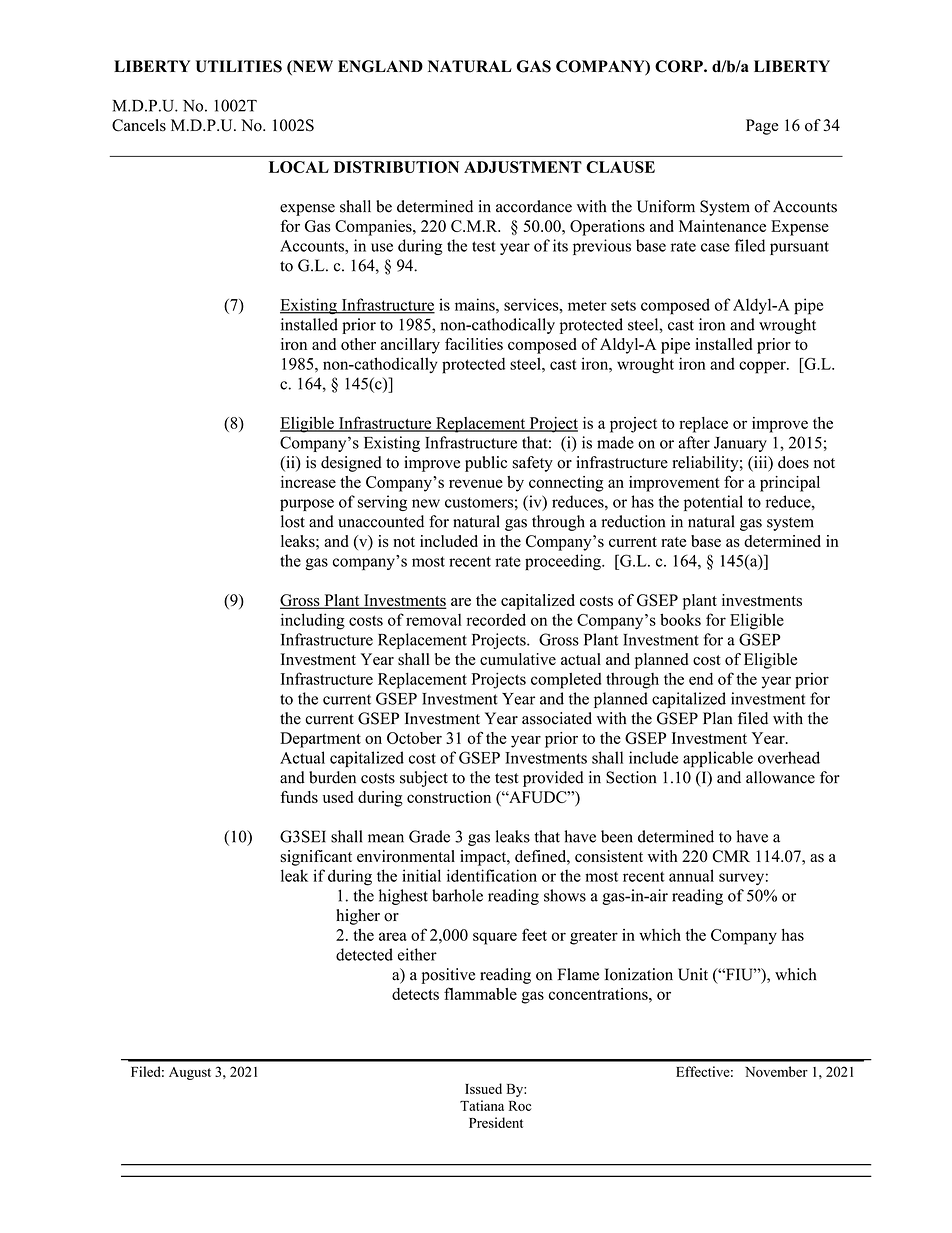 This image has width=952, height=1233. Describe the element at coordinates (190, 1073) in the image. I see `August` at that location.
